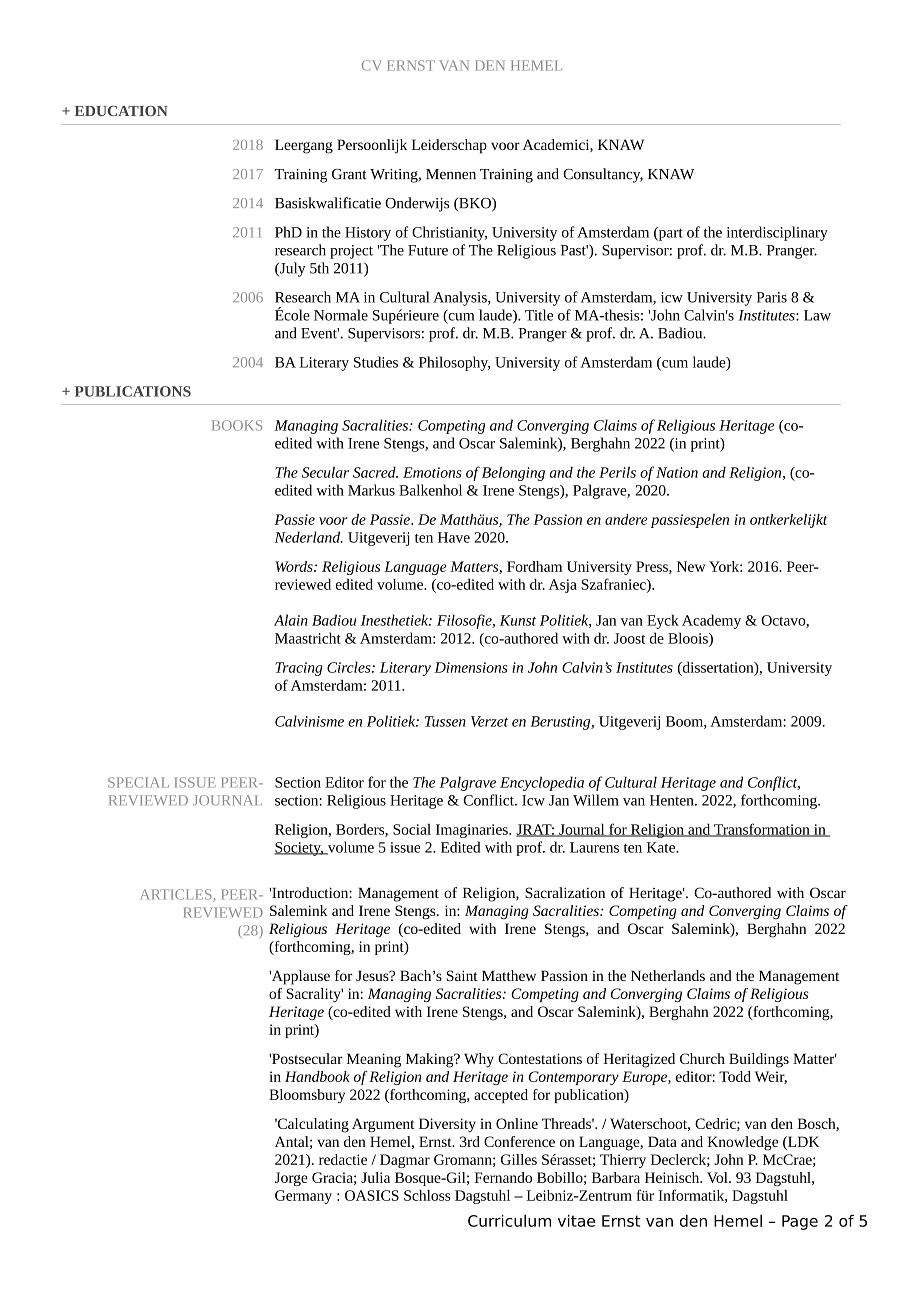 This image has width=924, height=1308. Describe the element at coordinates (503, 1177) in the image. I see `Fernando` at that location.
